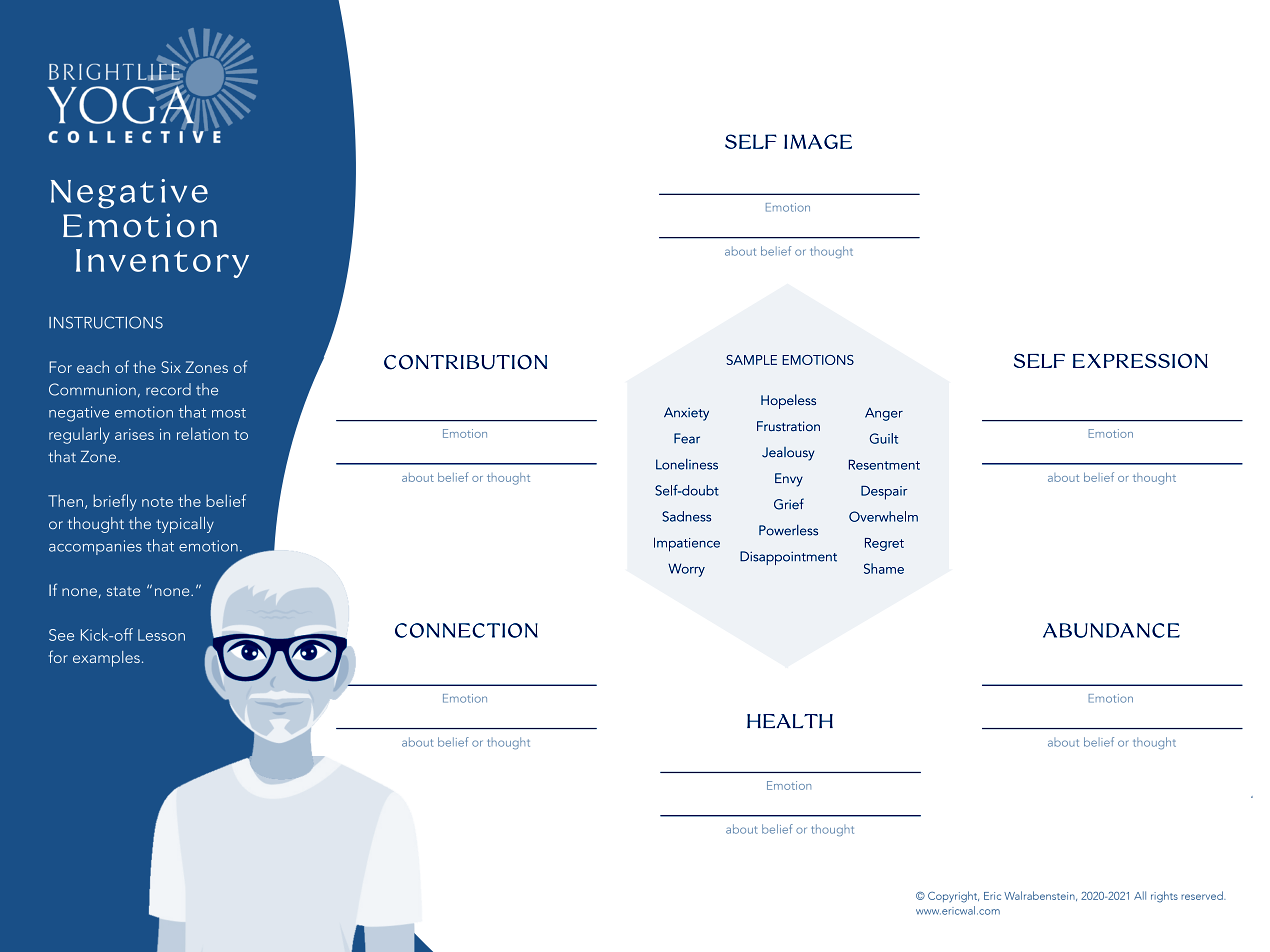  I want to click on EXPRESSION, so click(1140, 360).
